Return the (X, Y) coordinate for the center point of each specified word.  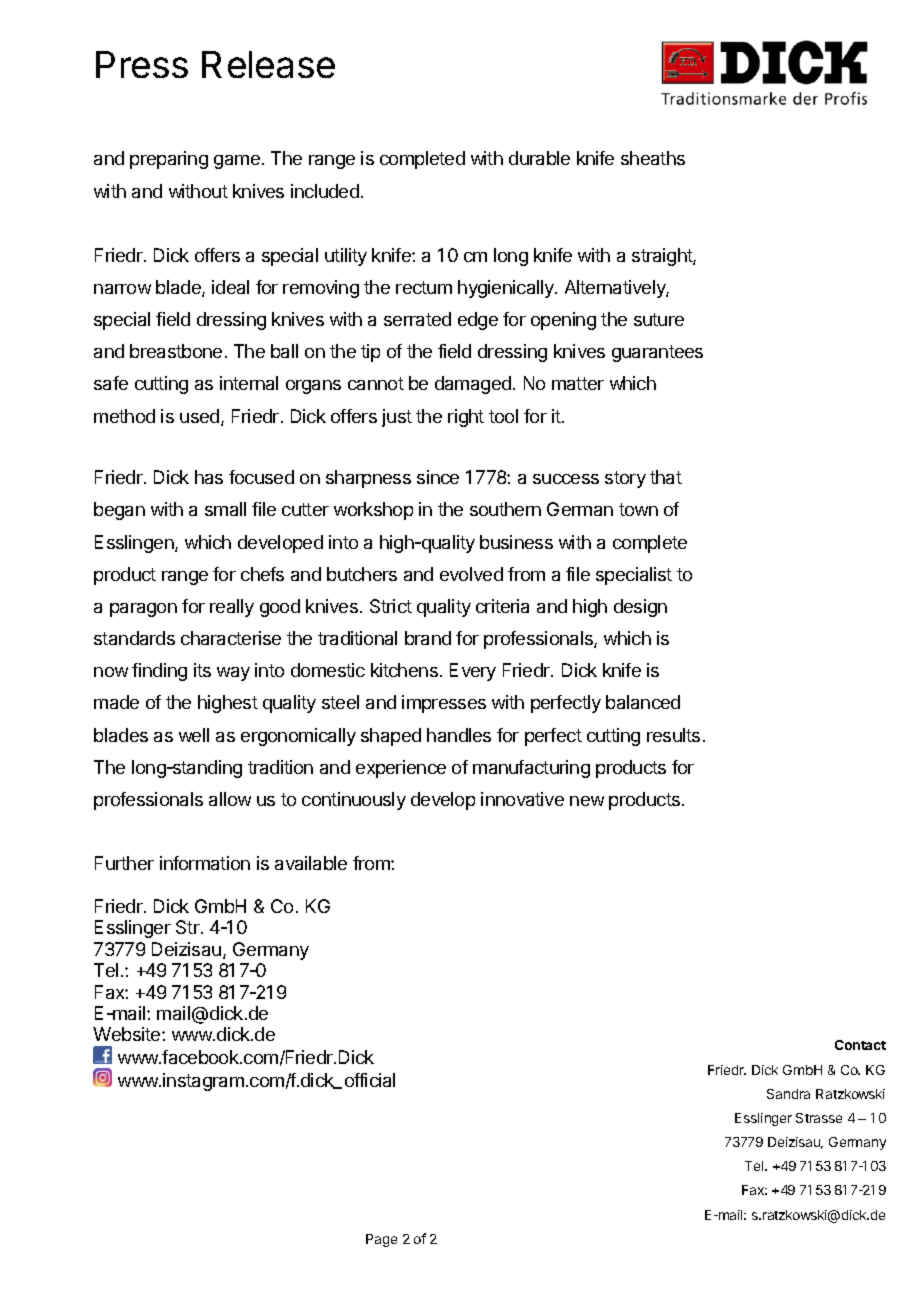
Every (473, 672)
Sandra (788, 1094)
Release (268, 64)
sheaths (653, 158)
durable (539, 158)
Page (381, 1240)
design (640, 608)
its (202, 670)
